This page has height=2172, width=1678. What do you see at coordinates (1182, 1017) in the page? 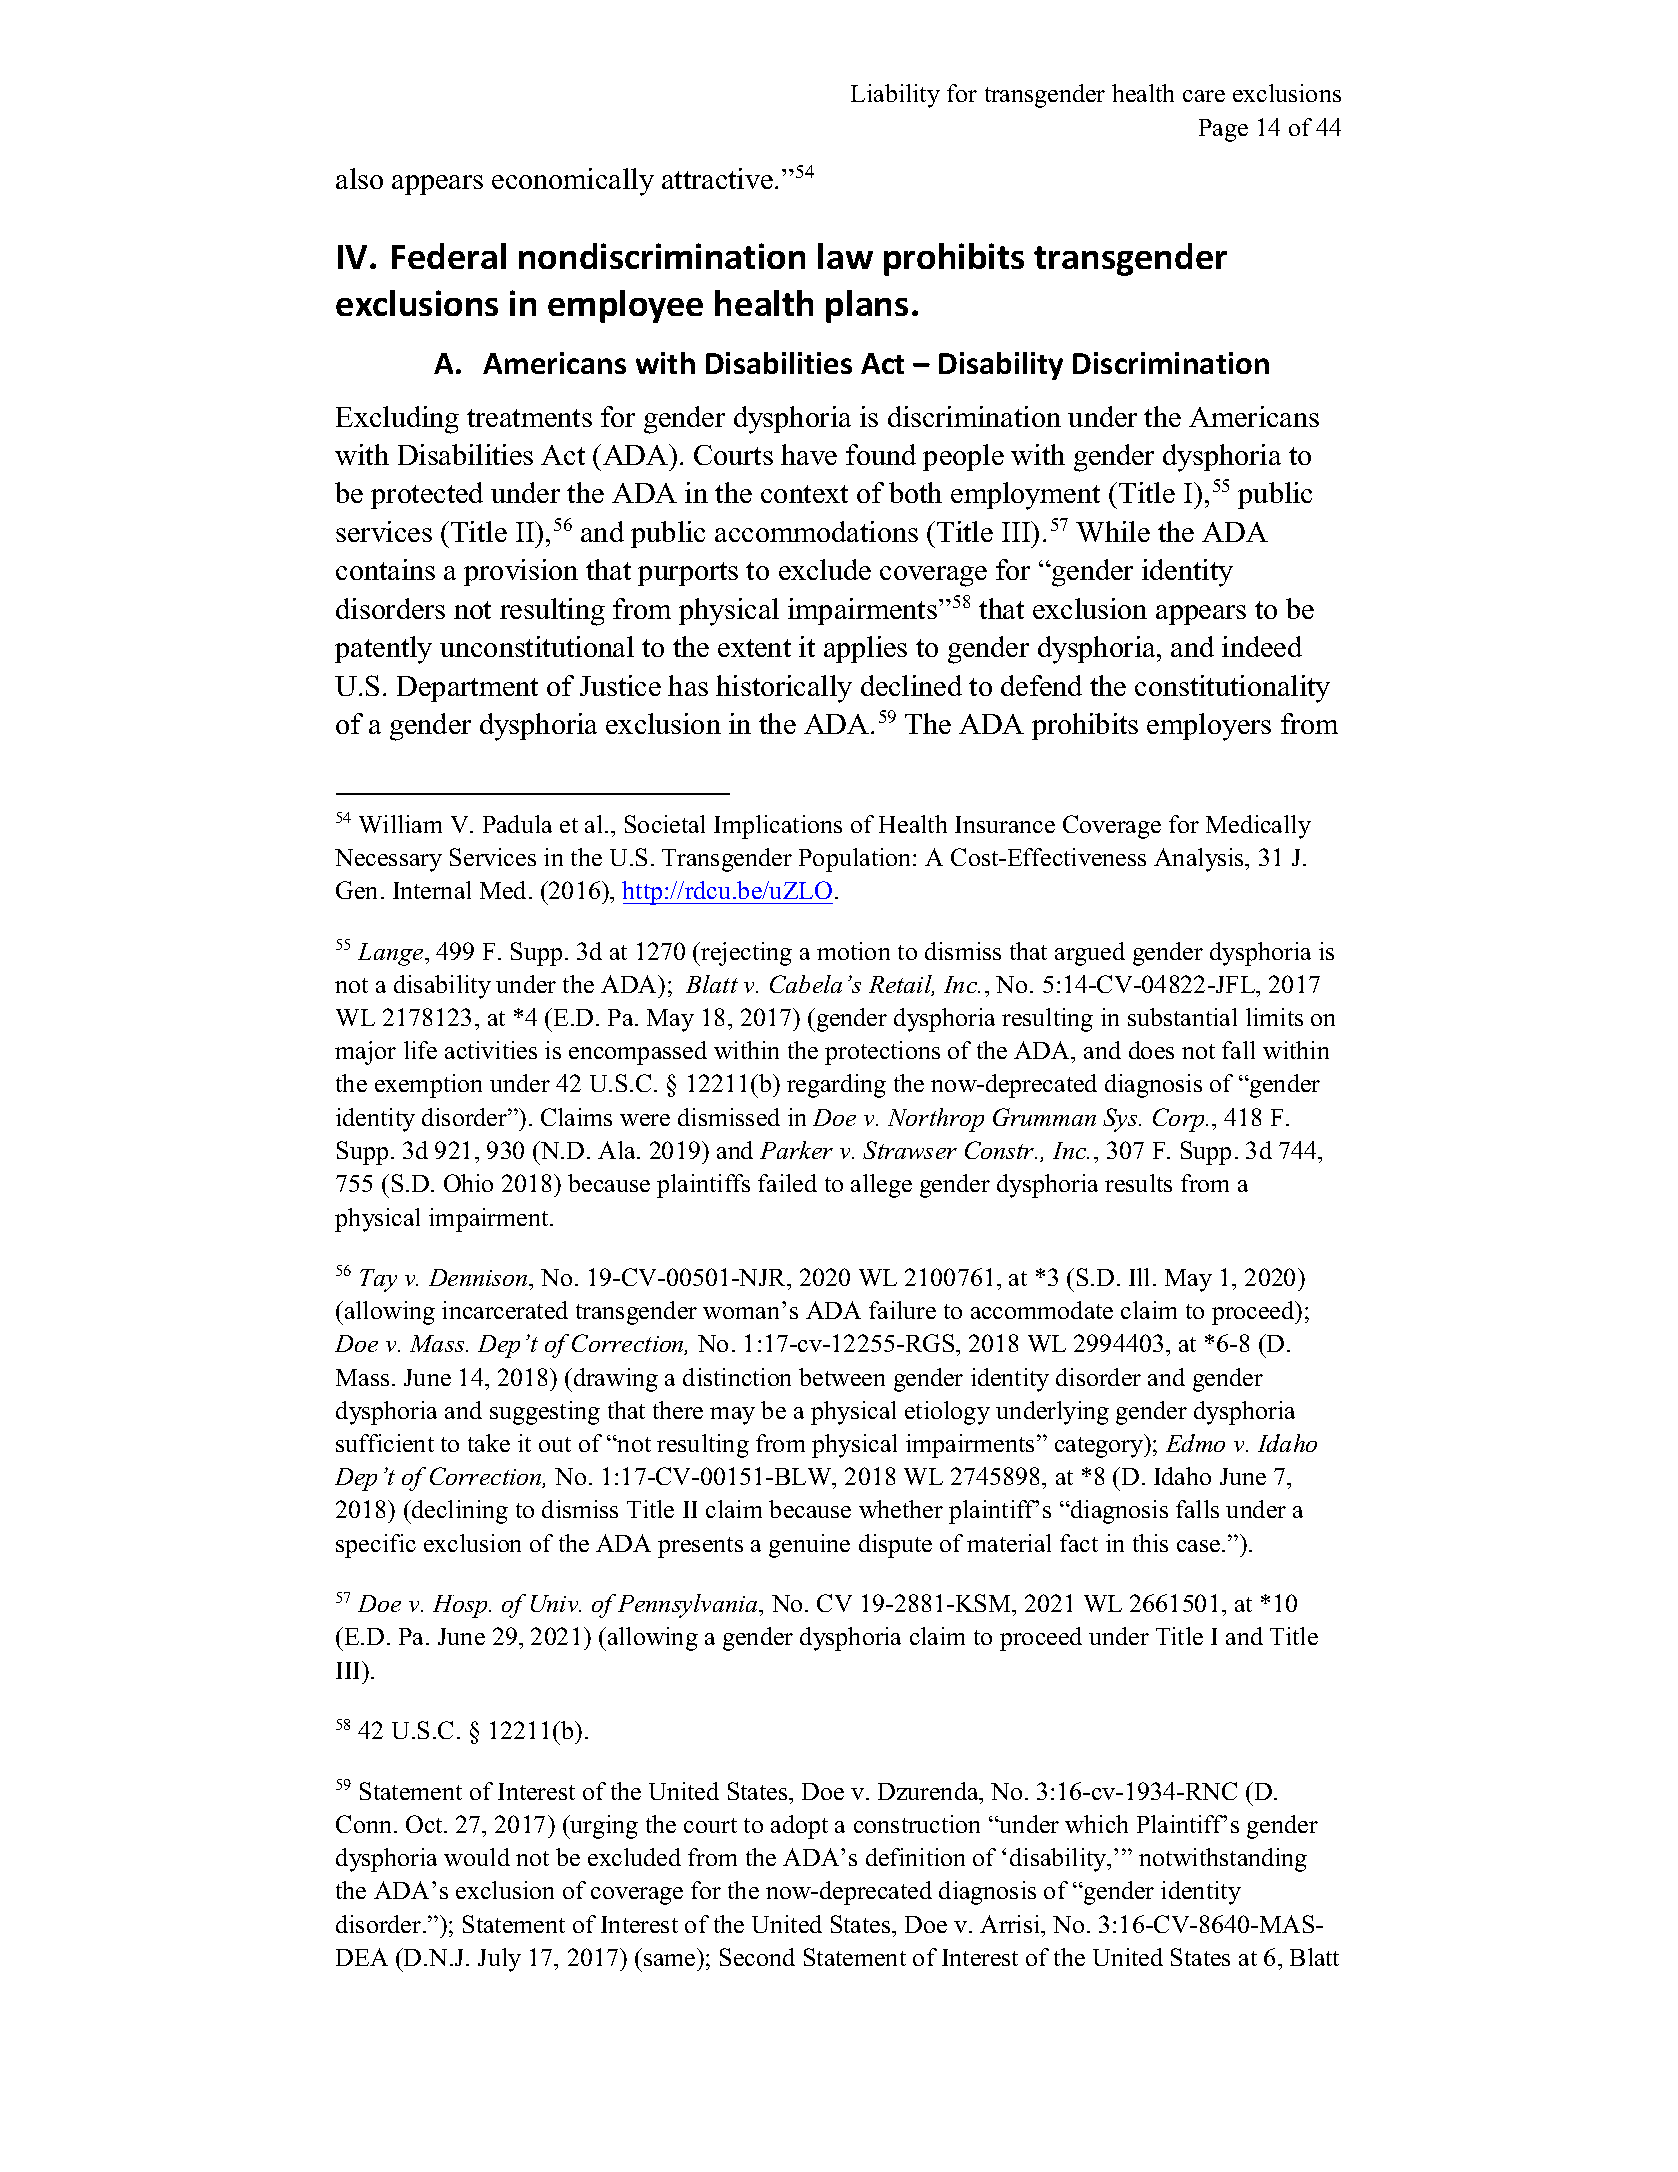
I see `substantial` at bounding box center [1182, 1017].
